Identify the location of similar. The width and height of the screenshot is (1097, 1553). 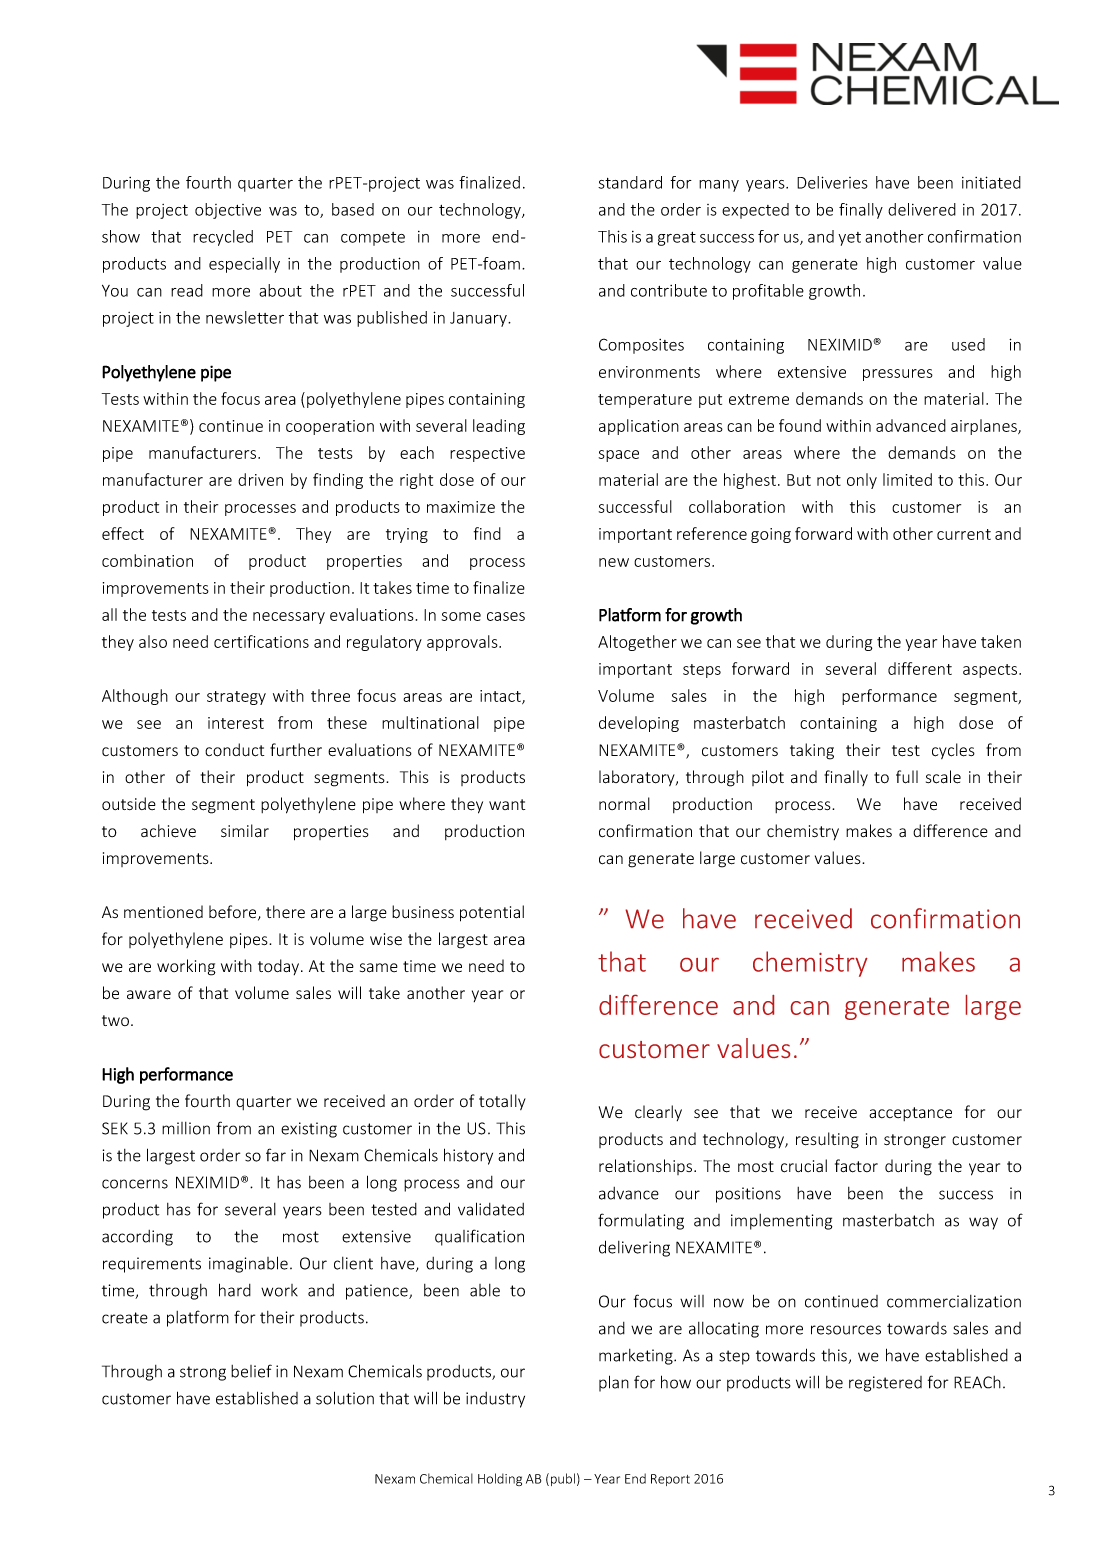
(245, 831).
